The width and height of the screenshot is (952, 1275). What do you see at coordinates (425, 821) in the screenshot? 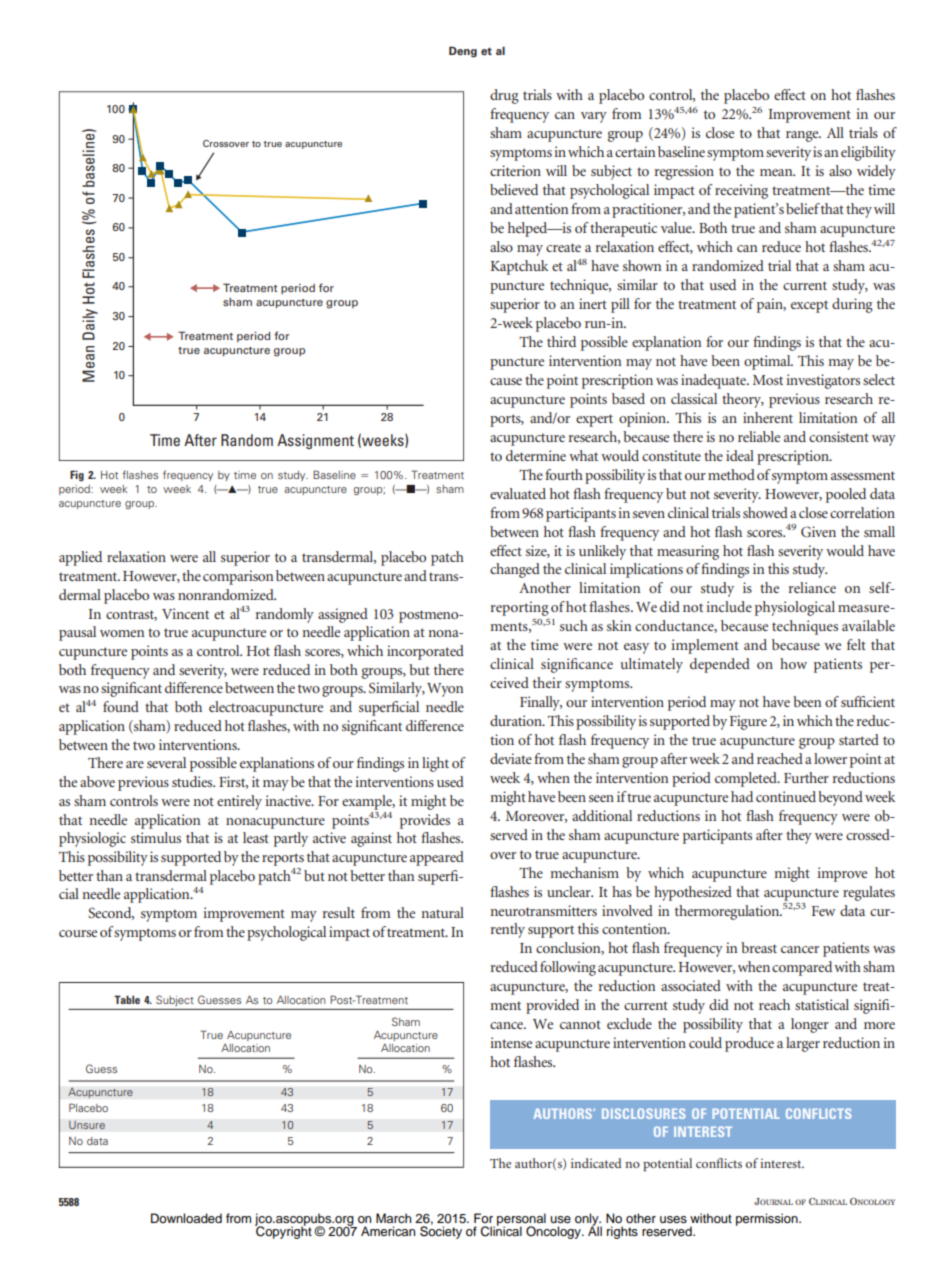
I see `provides` at bounding box center [425, 821].
